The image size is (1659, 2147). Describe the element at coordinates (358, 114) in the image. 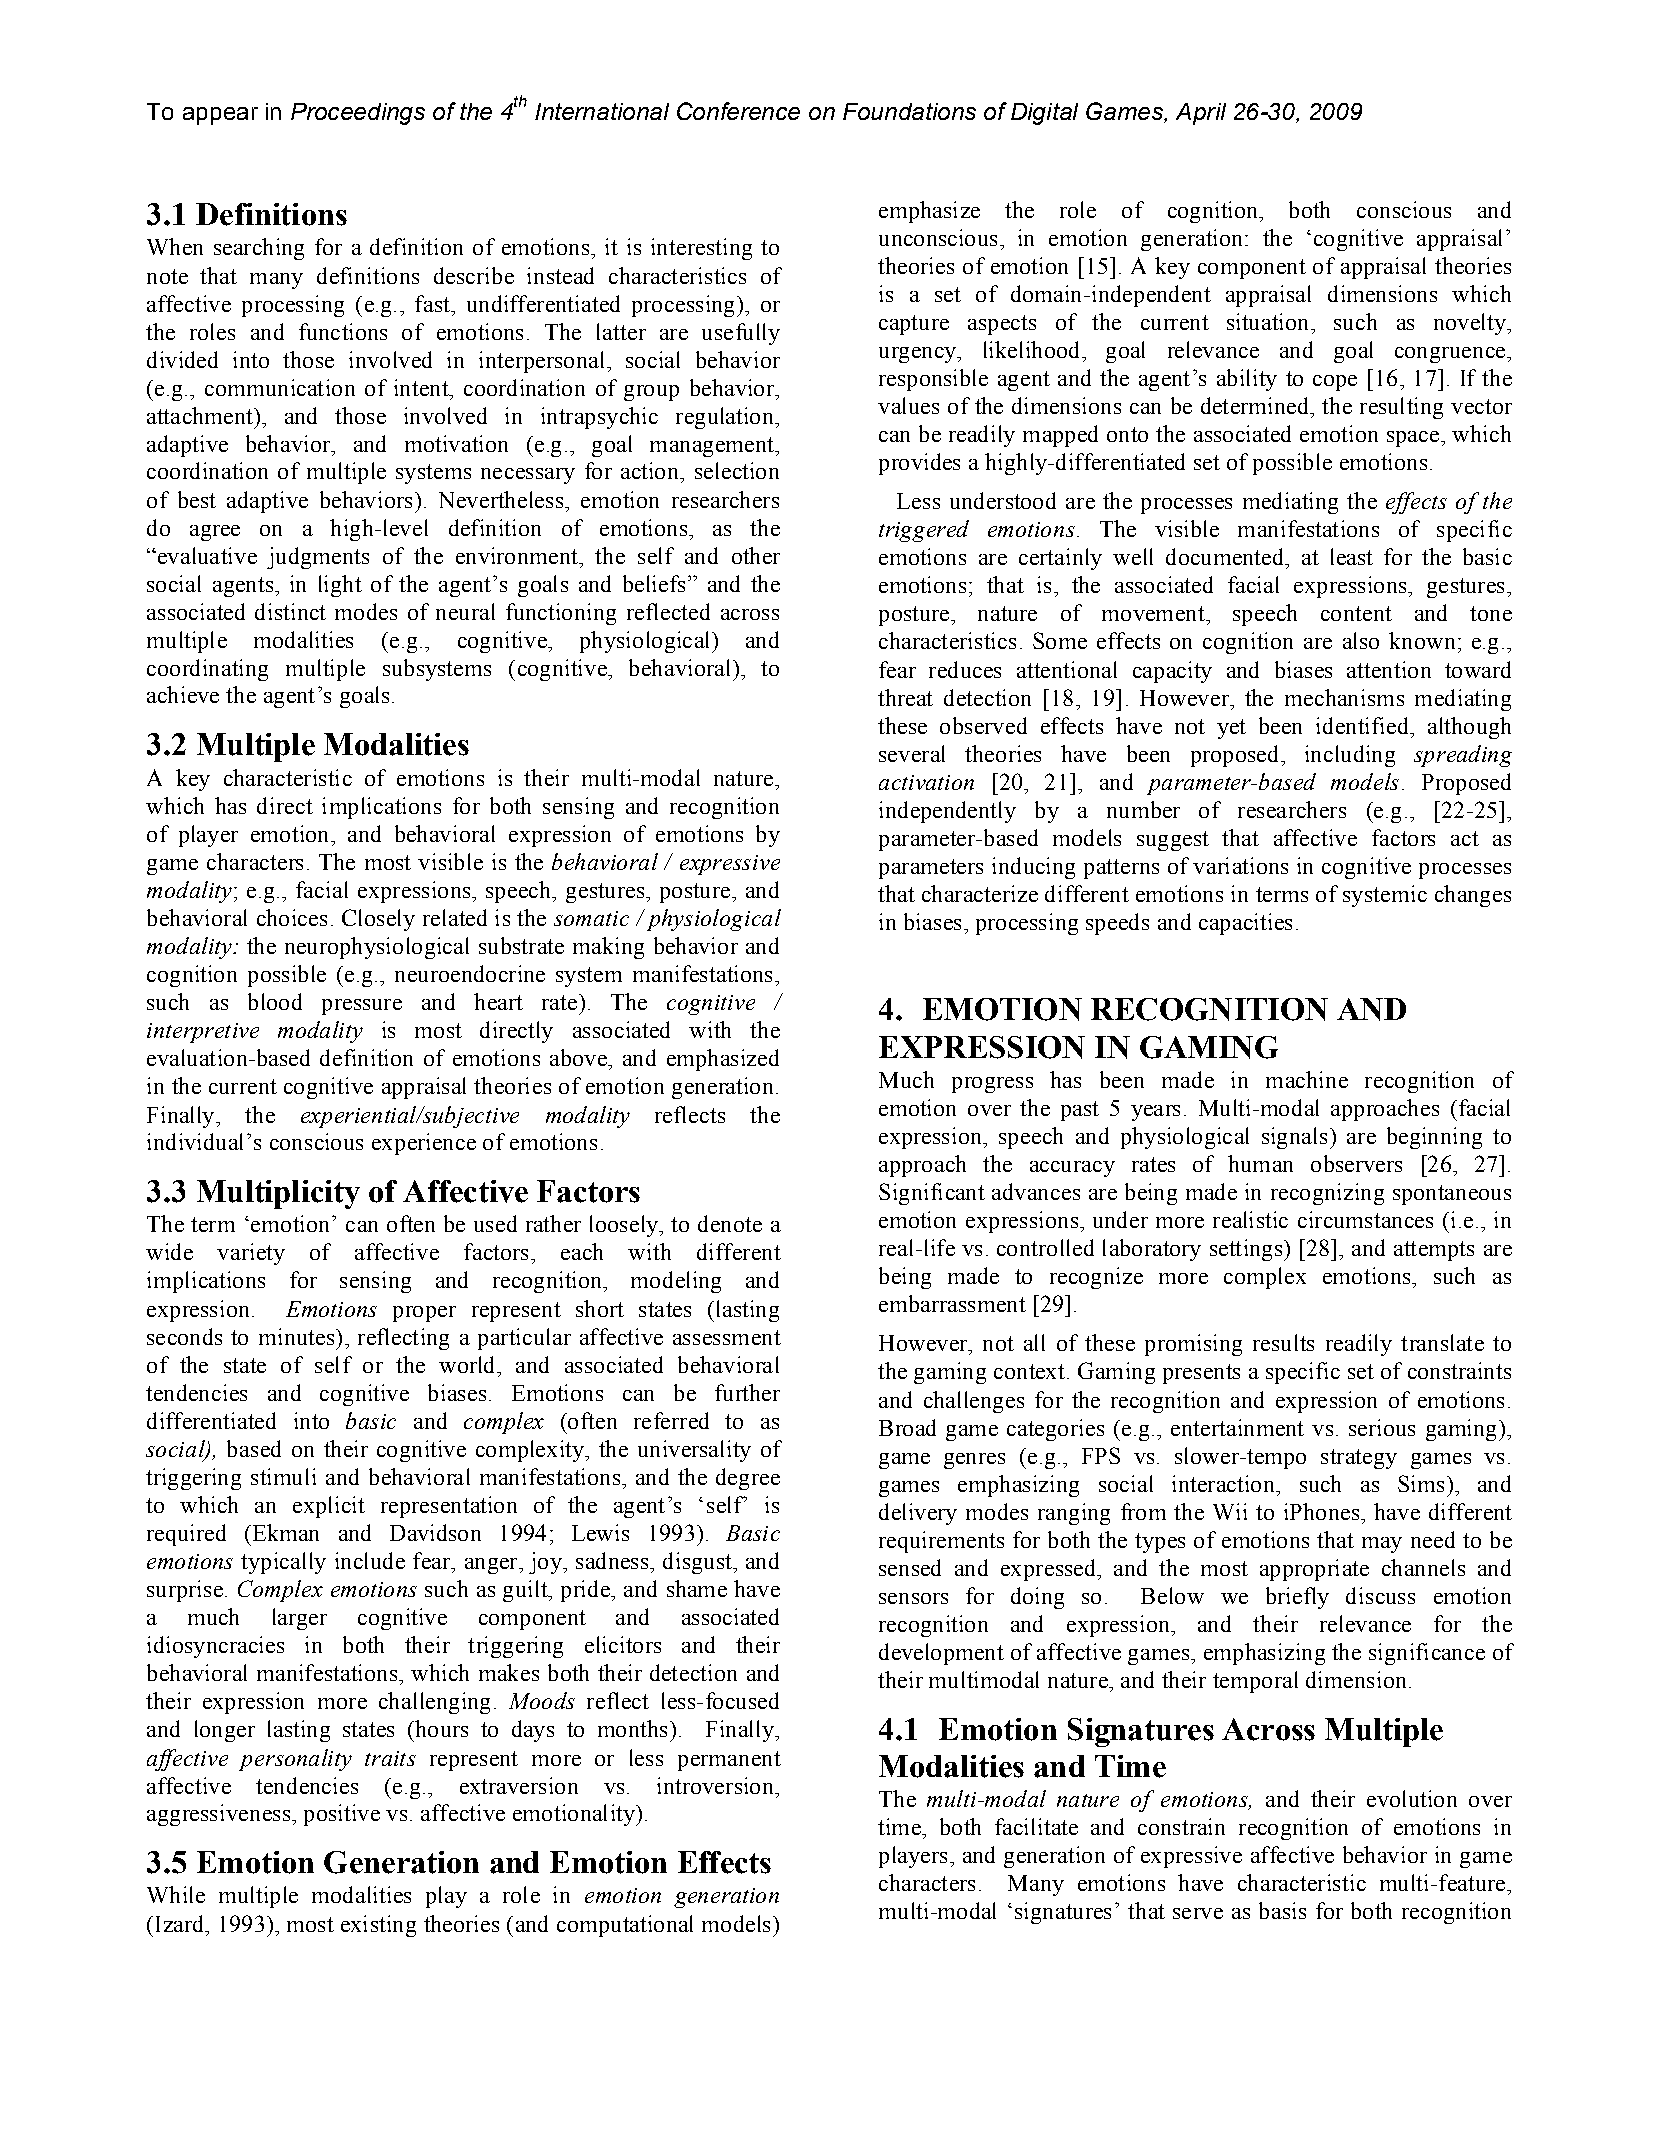

I see `Proceedings` at that location.
